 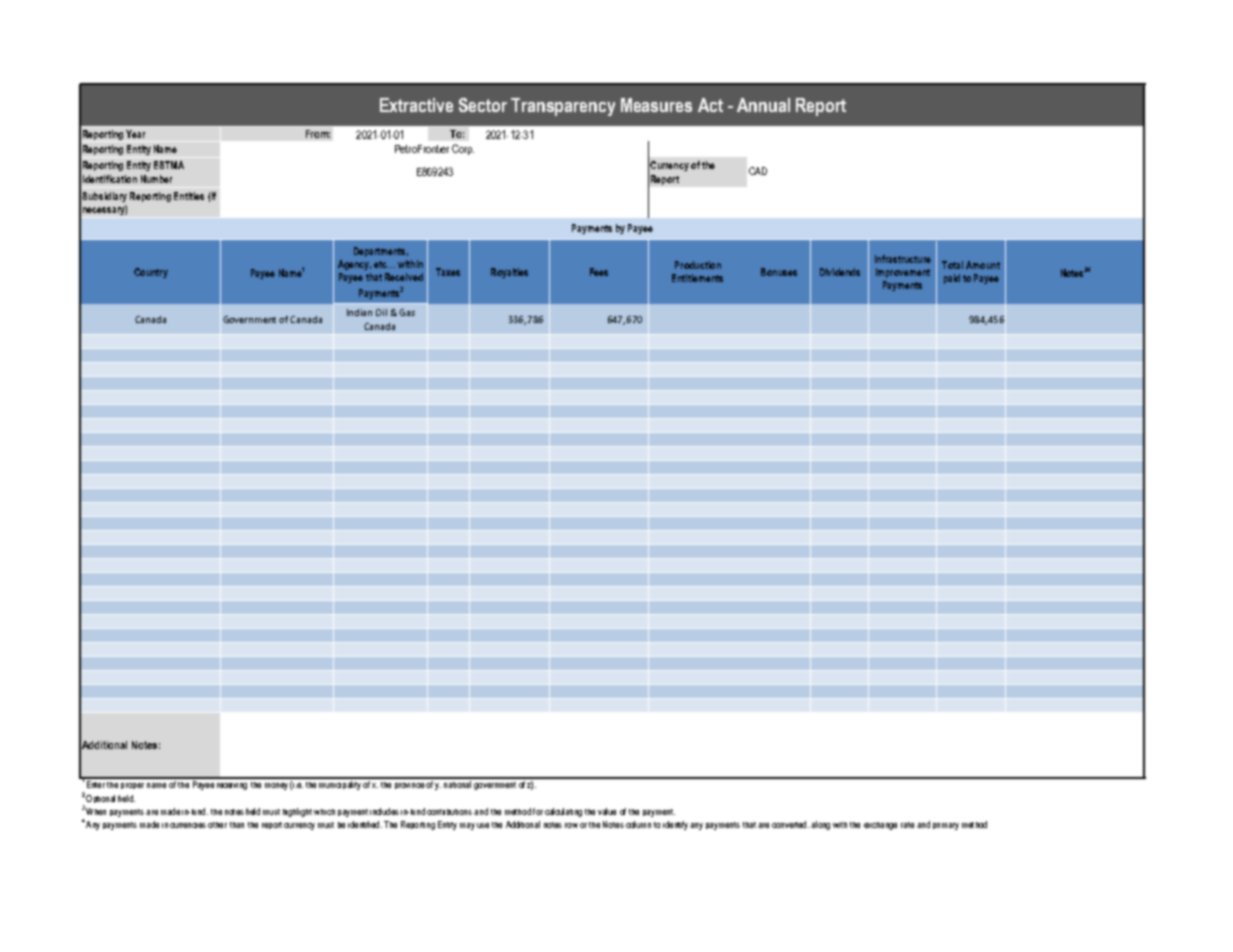 I want to click on Annual, so click(x=763, y=105).
